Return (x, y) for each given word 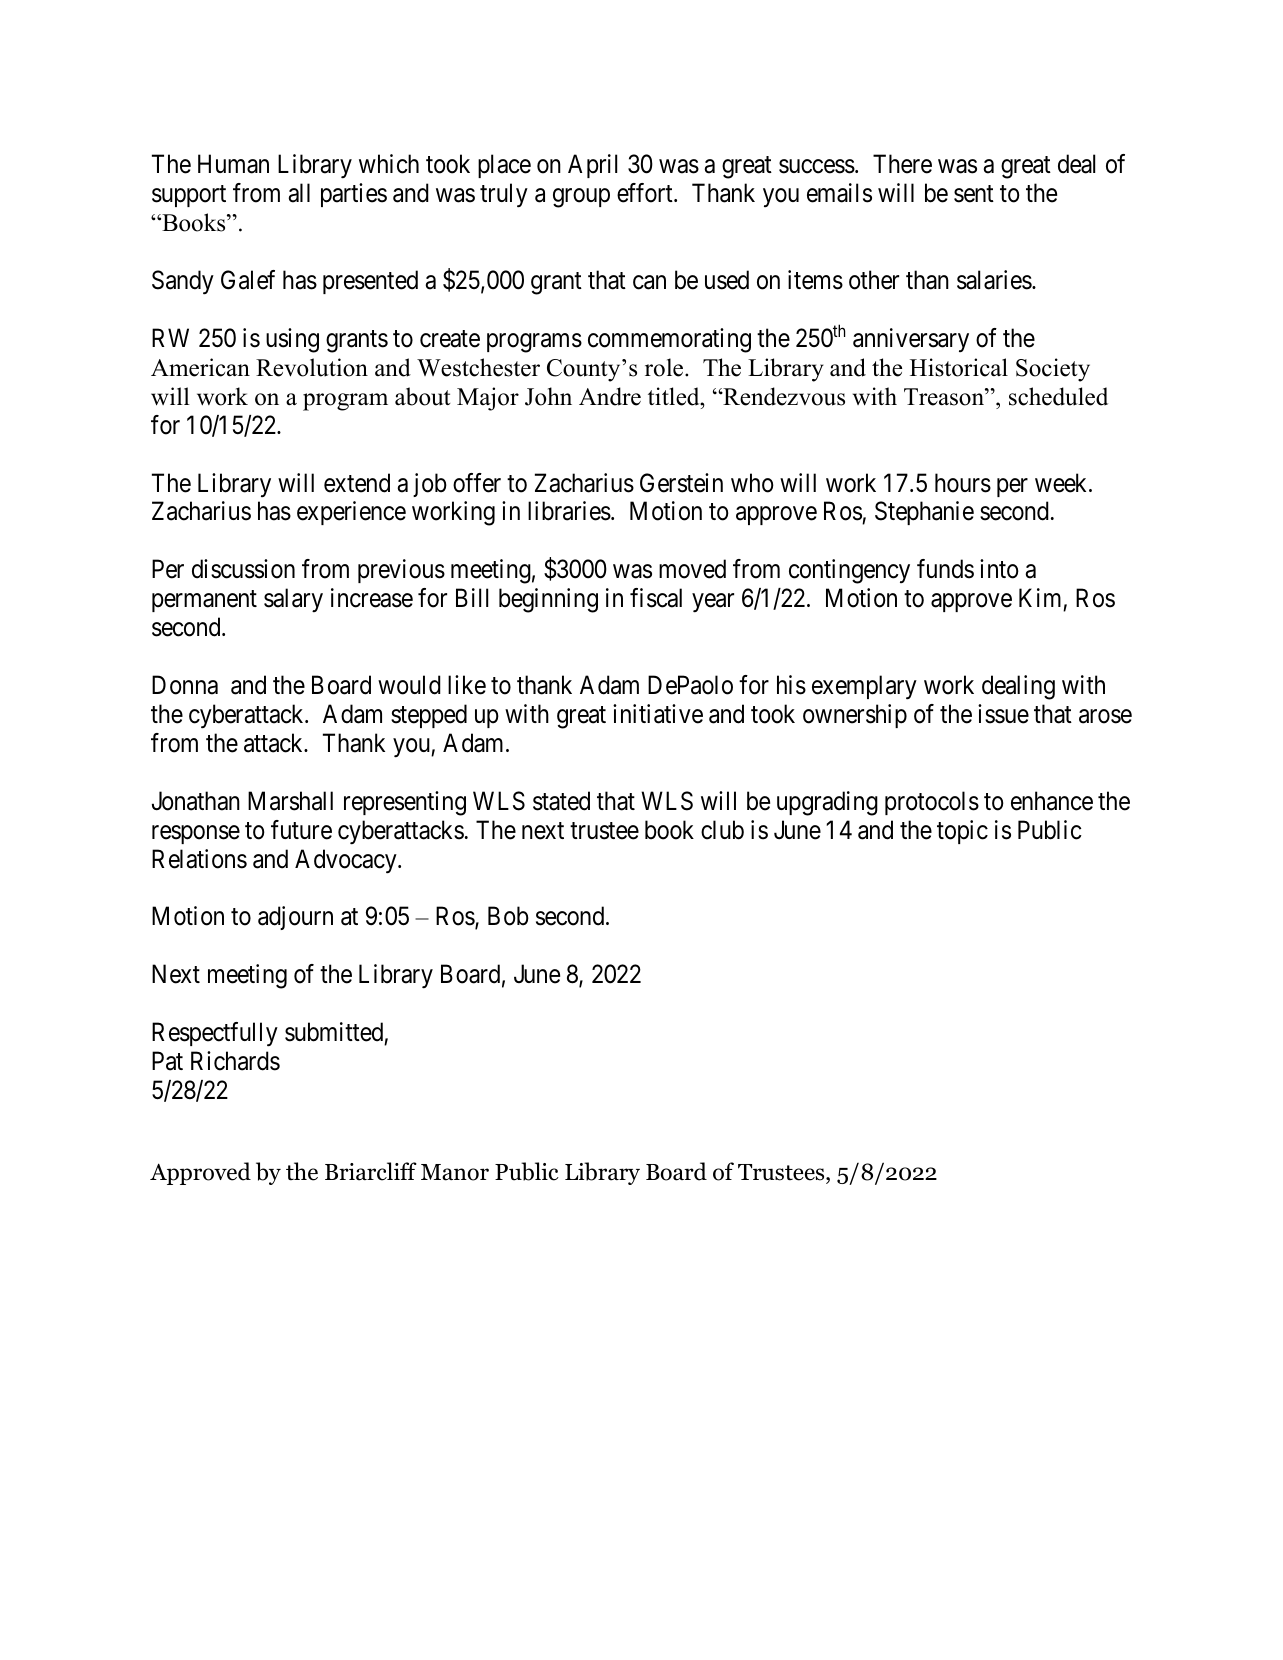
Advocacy (347, 861)
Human (233, 164)
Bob (508, 916)
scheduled (1058, 396)
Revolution (312, 367)
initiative (658, 714)
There (902, 164)
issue (1003, 714)
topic (962, 832)
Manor (455, 1172)
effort (646, 193)
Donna (185, 685)
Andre (610, 396)
